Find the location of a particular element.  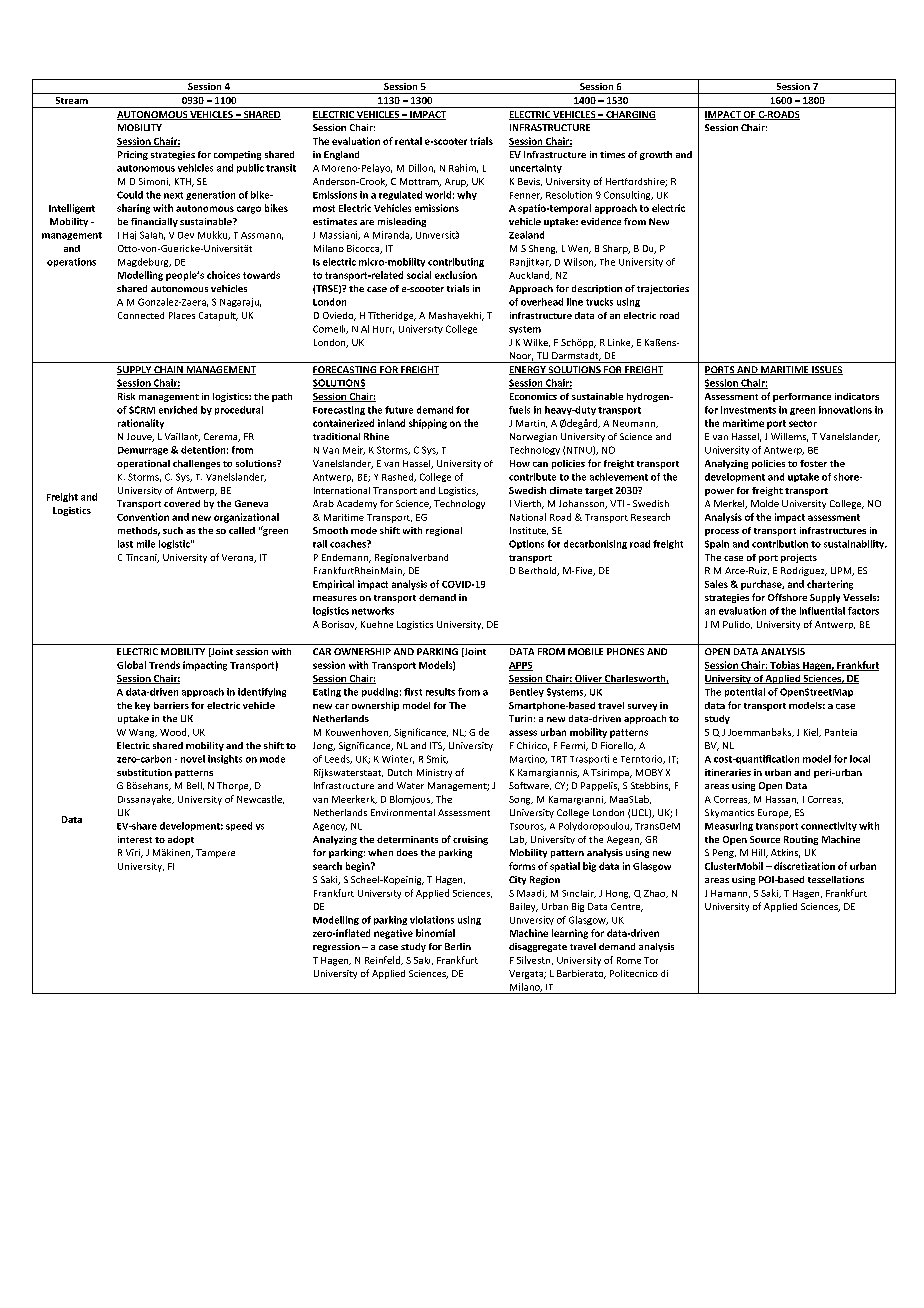

Berlin is located at coordinates (458, 946).
